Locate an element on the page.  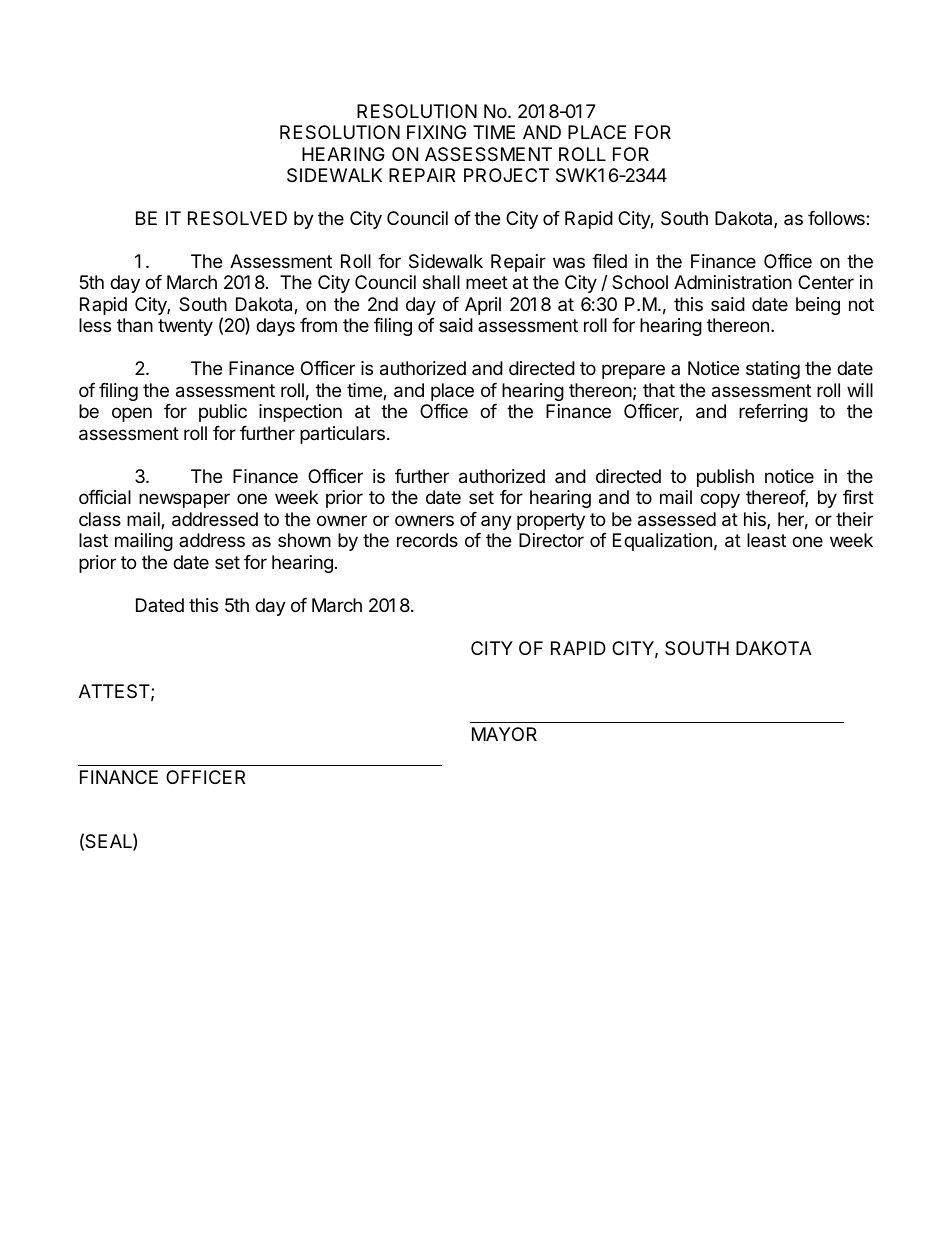
twenty is located at coordinates (185, 327).
